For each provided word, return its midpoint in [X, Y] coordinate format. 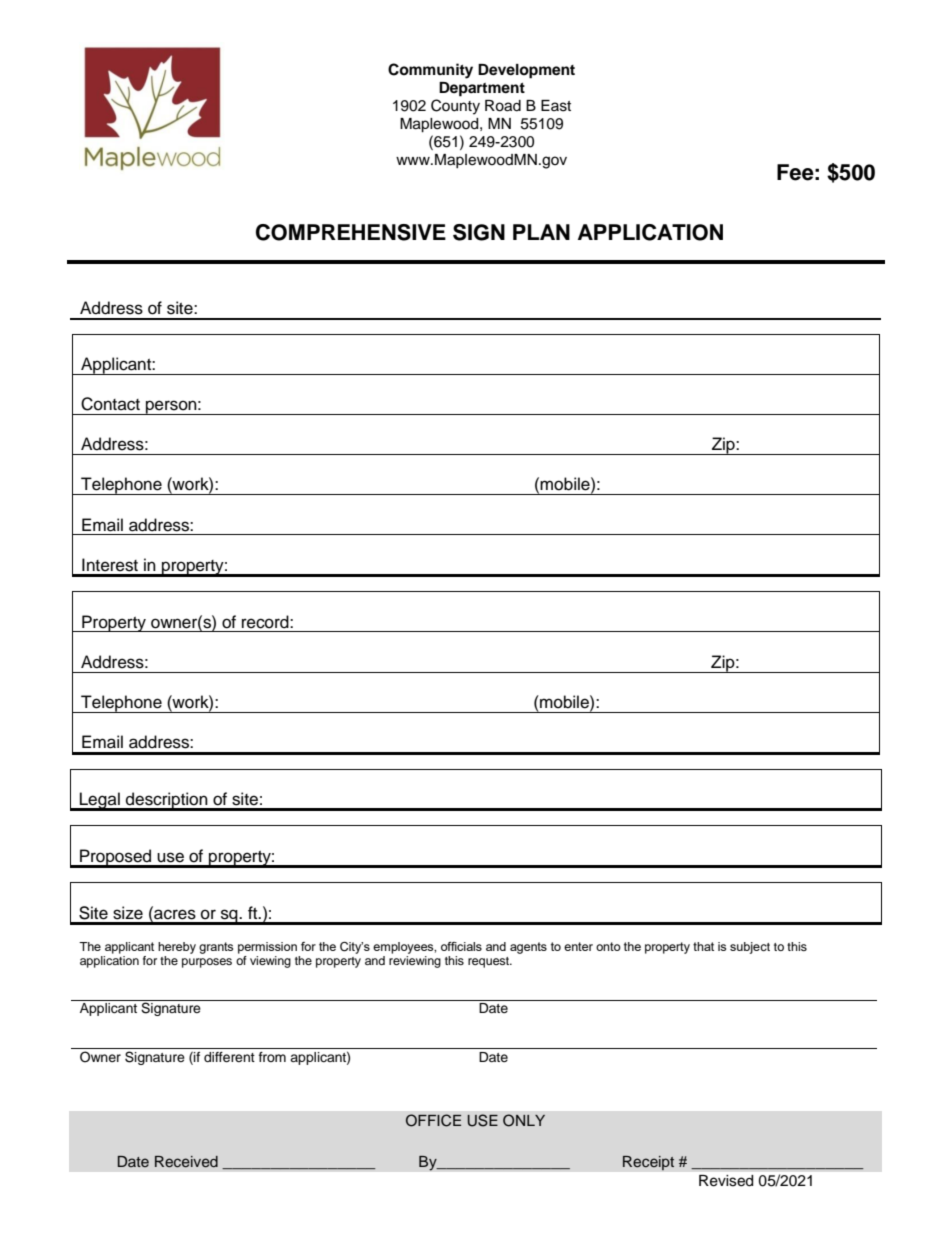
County [455, 107]
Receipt [648, 1163]
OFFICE [433, 1120]
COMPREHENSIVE [351, 232]
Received [186, 1162]
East [556, 106]
